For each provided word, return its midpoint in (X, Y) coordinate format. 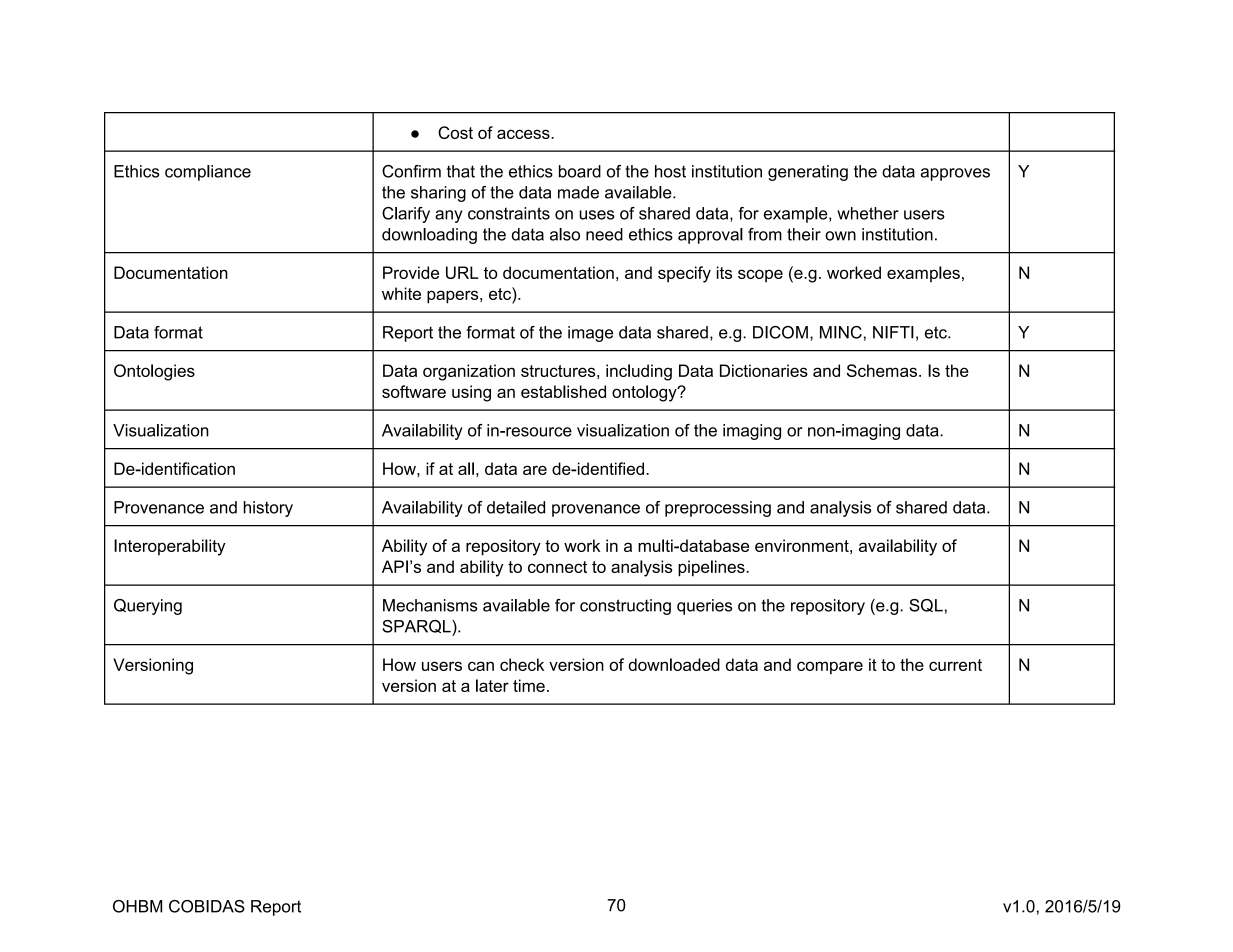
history (268, 509)
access (524, 134)
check (522, 664)
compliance (208, 173)
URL (462, 272)
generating (808, 173)
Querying (148, 607)
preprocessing (718, 509)
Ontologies (154, 372)
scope (760, 276)
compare (830, 668)
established (563, 391)
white (401, 293)
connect (557, 567)
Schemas (882, 370)
